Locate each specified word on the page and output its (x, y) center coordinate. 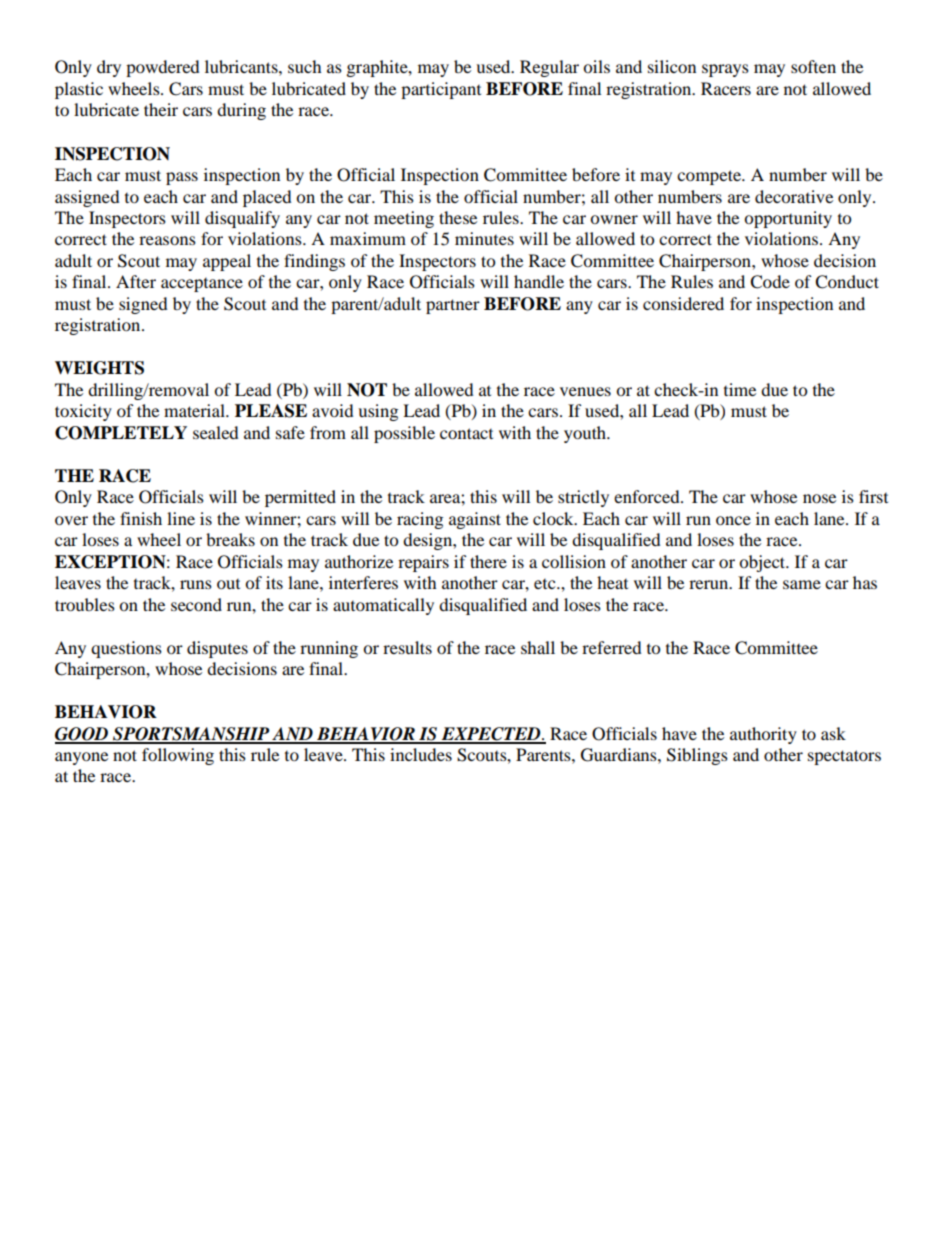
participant (441, 90)
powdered (163, 68)
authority (763, 735)
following (178, 756)
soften (813, 66)
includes (421, 754)
